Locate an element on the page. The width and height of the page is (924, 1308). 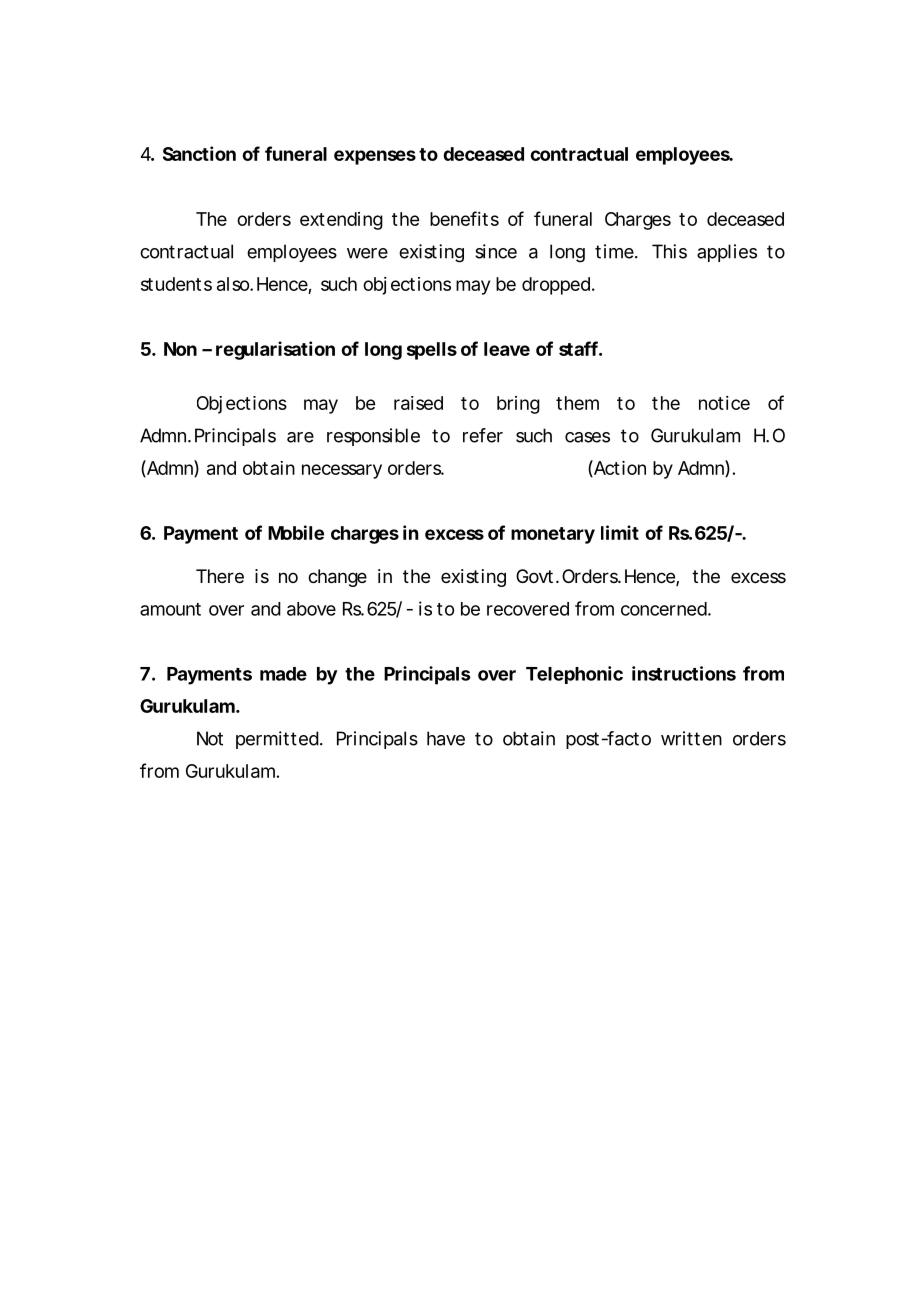
made is located at coordinates (283, 674).
